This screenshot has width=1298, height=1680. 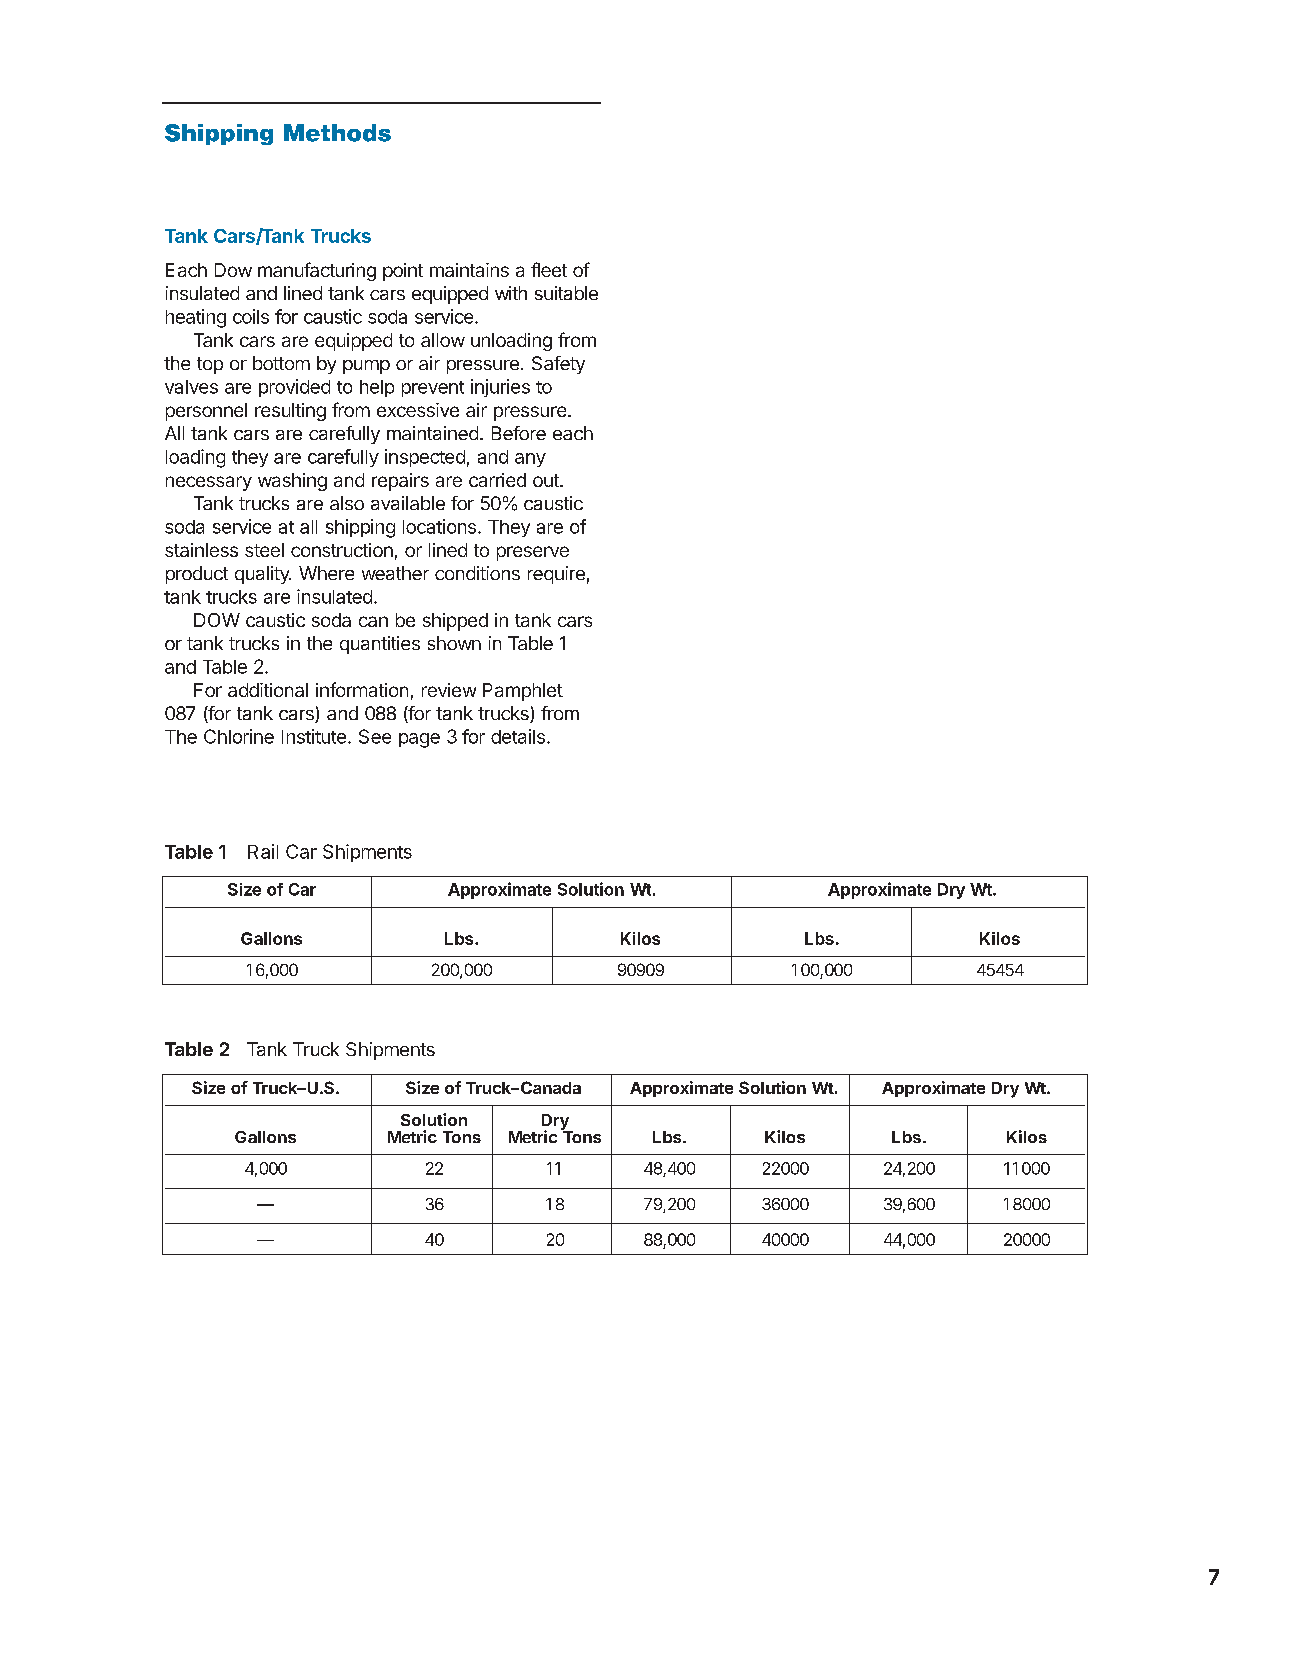 I want to click on top, so click(x=210, y=365).
